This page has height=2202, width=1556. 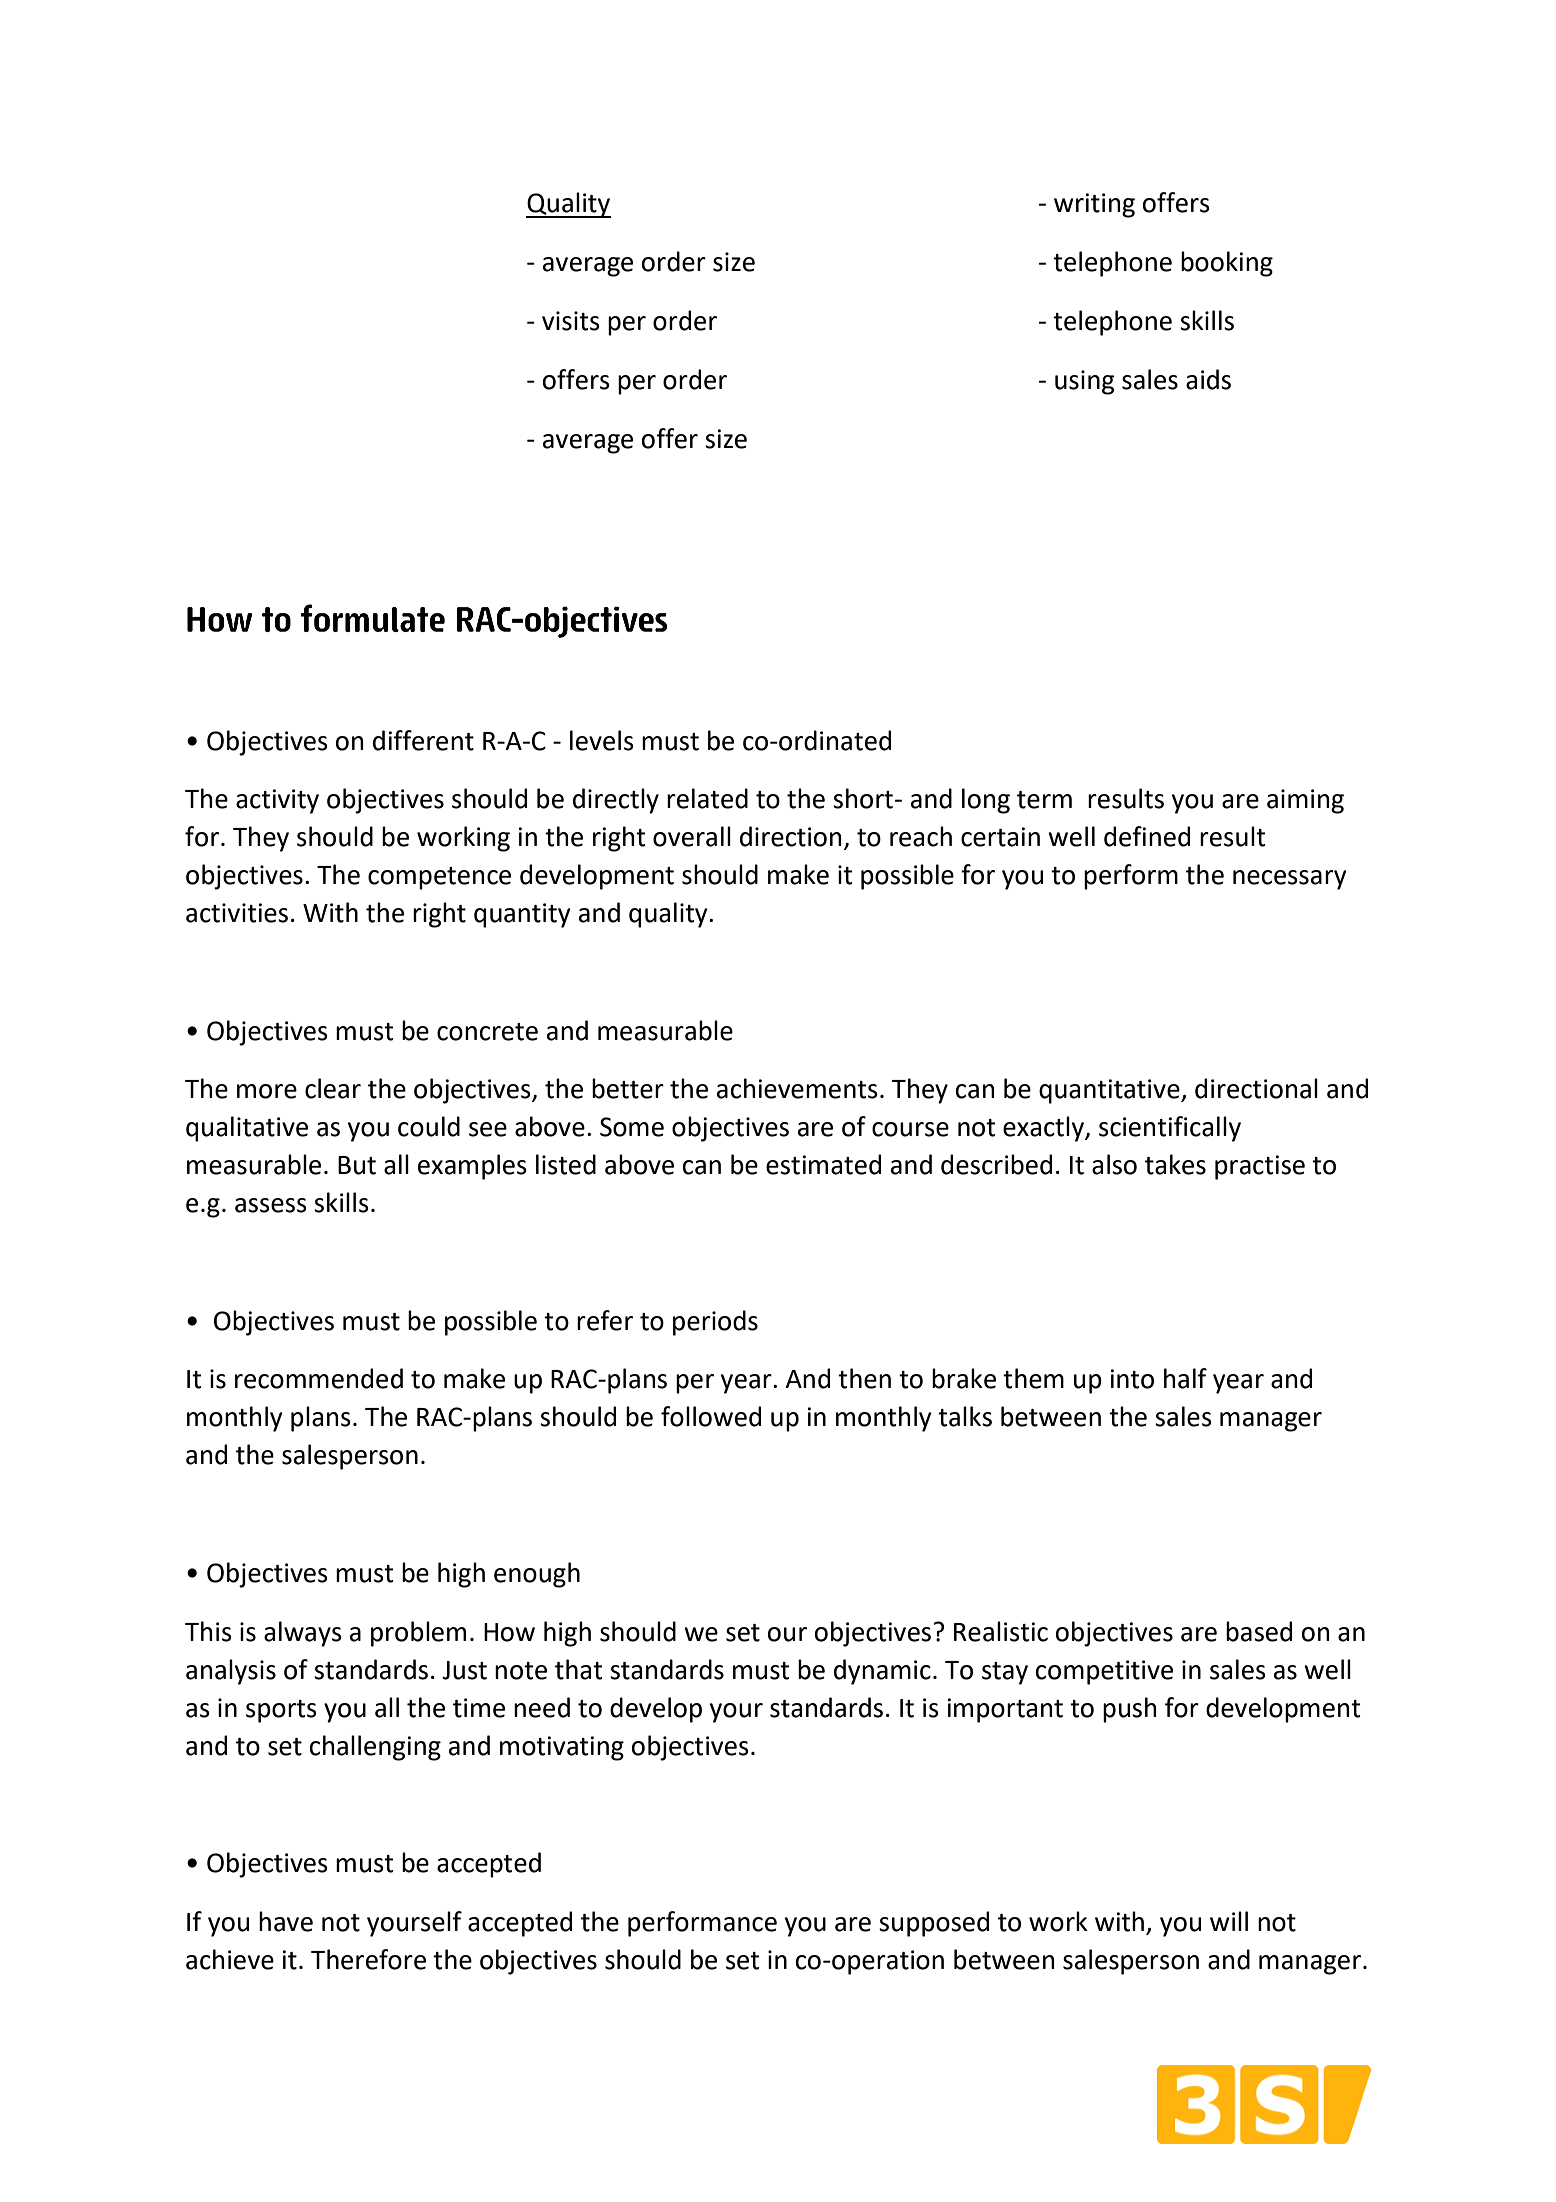 What do you see at coordinates (934, 1924) in the page?
I see `supposed` at bounding box center [934, 1924].
